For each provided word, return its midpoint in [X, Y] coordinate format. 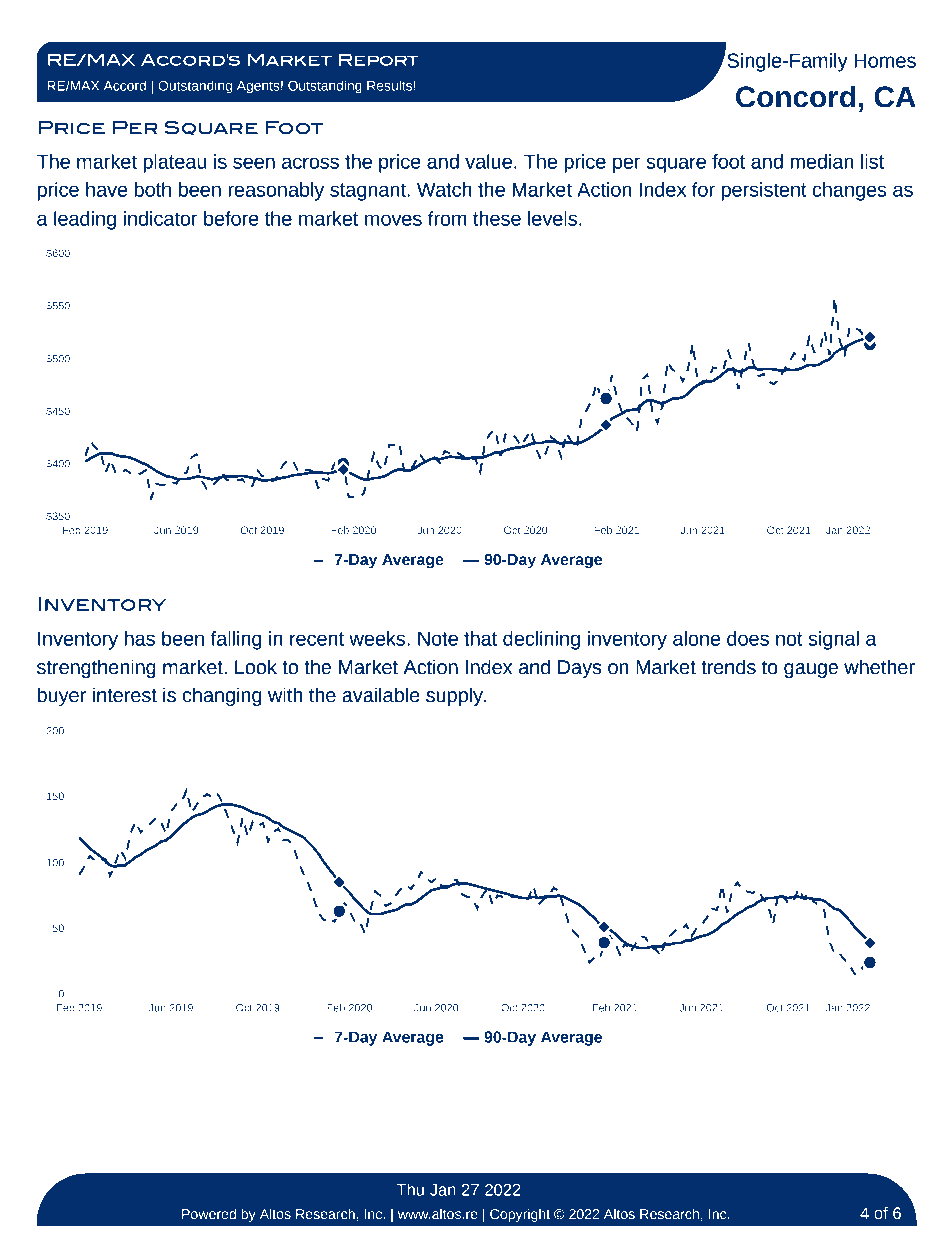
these [497, 218]
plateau [174, 163]
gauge [811, 670]
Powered [209, 1214]
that [480, 638]
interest [125, 695]
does [748, 638]
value [488, 161]
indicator [160, 218]
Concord [795, 96]
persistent [764, 191]
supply [455, 696]
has [140, 638]
